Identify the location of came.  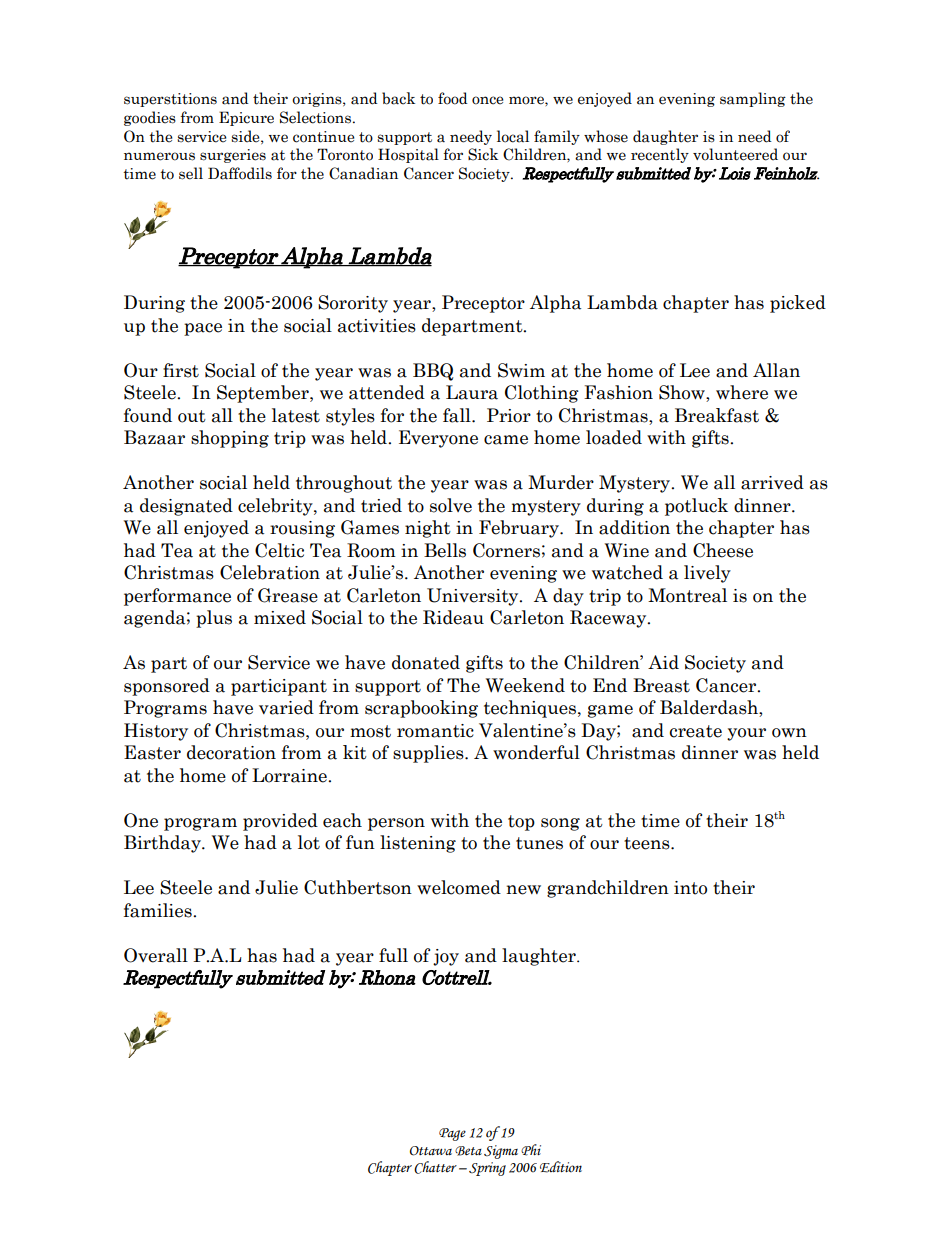
(506, 440).
